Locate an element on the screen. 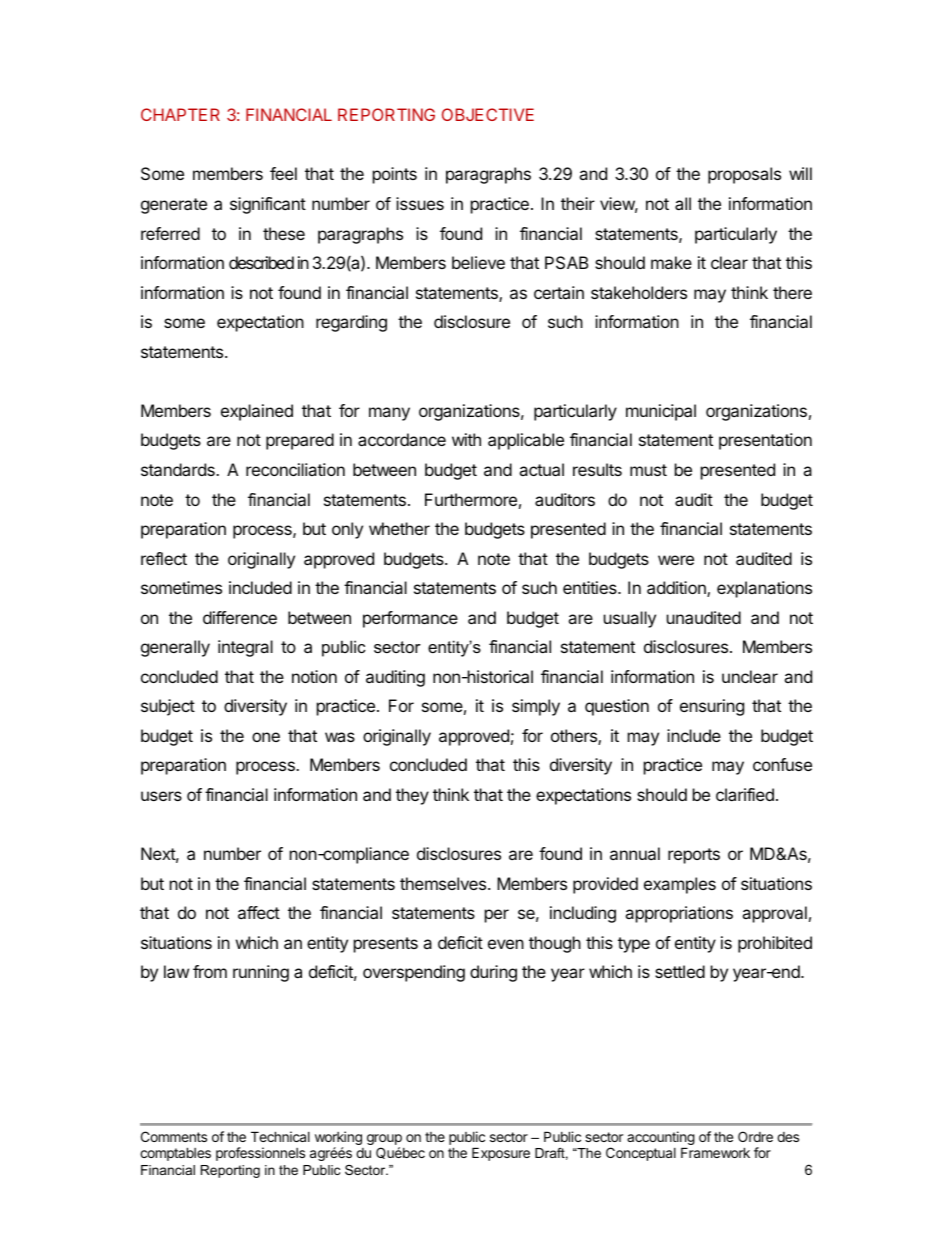 The image size is (952, 1233). performance is located at coordinates (410, 619).
